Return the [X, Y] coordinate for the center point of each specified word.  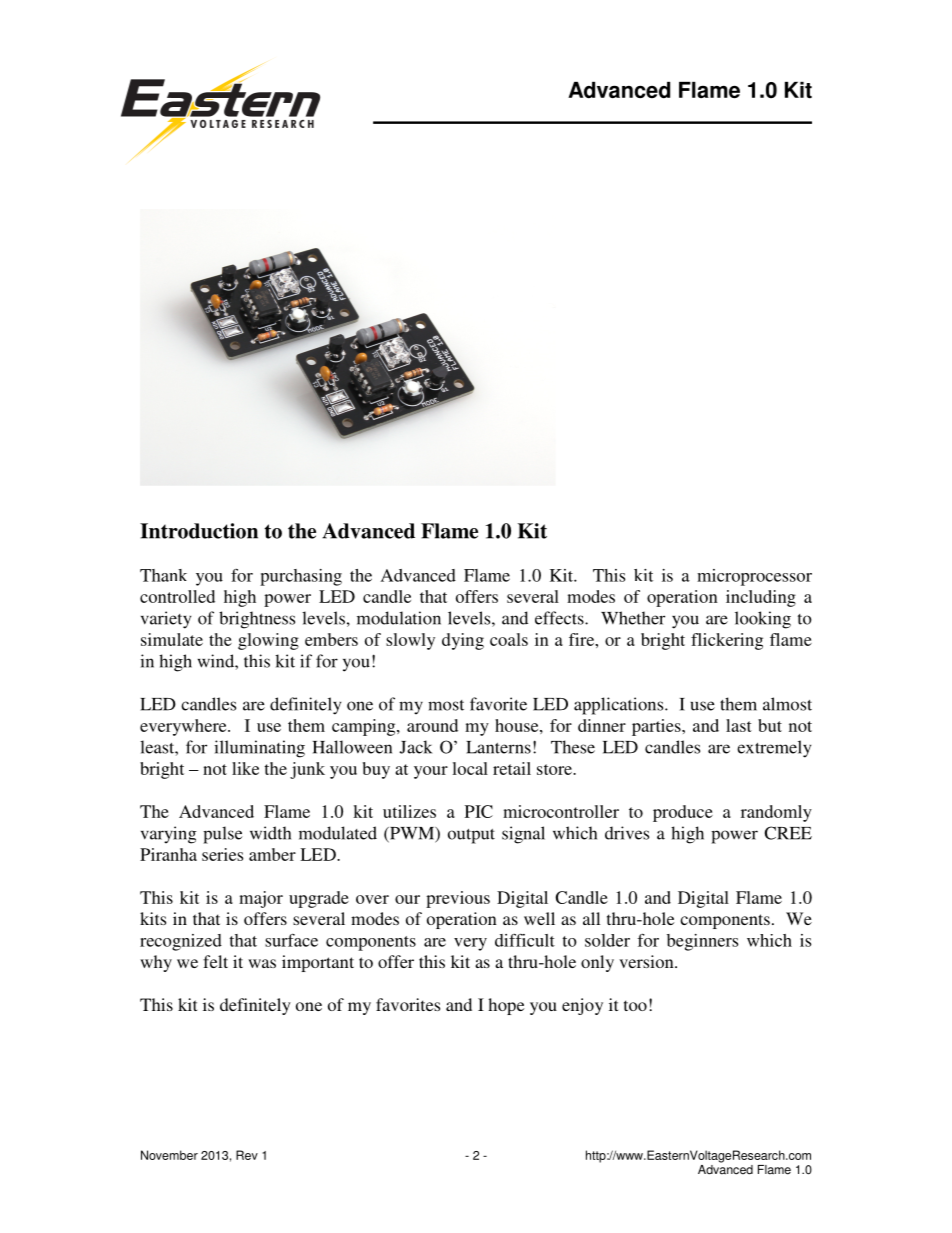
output [471, 836]
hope [506, 1006]
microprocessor [754, 577]
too [635, 1005]
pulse [222, 835]
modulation [399, 618]
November [169, 1155]
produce [683, 813]
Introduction [199, 531]
